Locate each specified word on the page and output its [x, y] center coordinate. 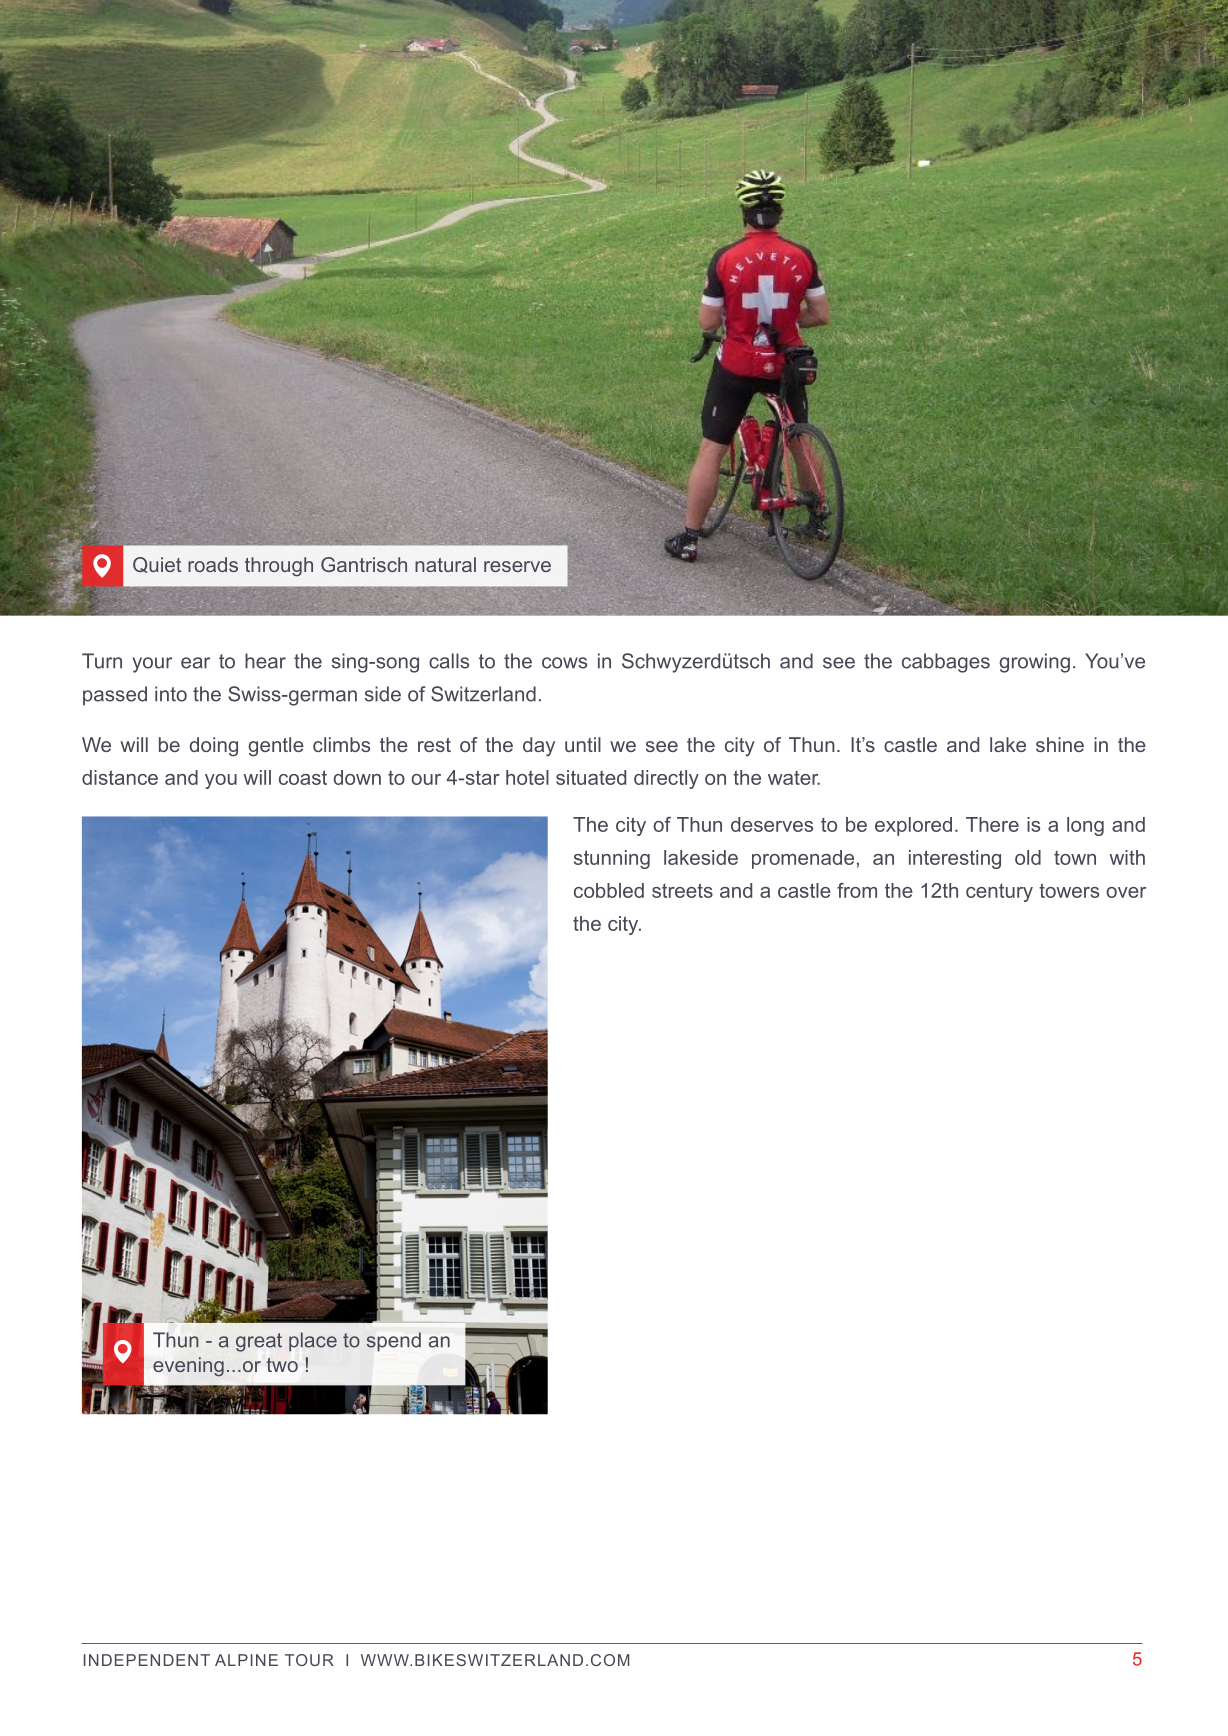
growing [1034, 663]
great [259, 1342]
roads [213, 564]
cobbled [609, 890]
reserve [517, 566]
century [999, 893]
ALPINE [246, 1660]
